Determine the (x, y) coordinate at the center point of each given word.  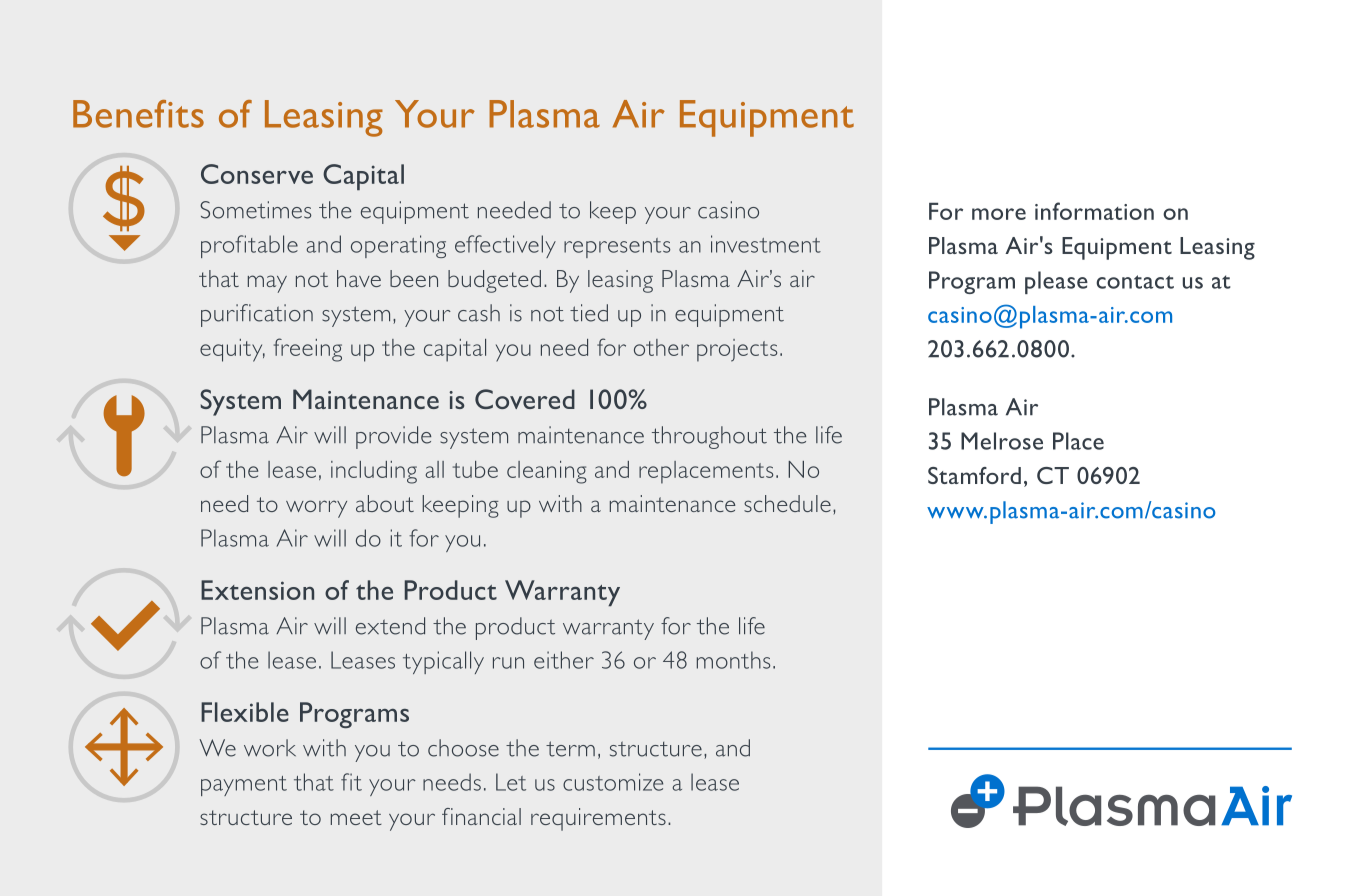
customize (613, 782)
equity (232, 350)
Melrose (1002, 441)
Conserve (257, 174)
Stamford (974, 475)
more (999, 214)
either (564, 660)
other (661, 347)
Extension (257, 590)
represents (617, 248)
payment (244, 786)
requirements (598, 819)
